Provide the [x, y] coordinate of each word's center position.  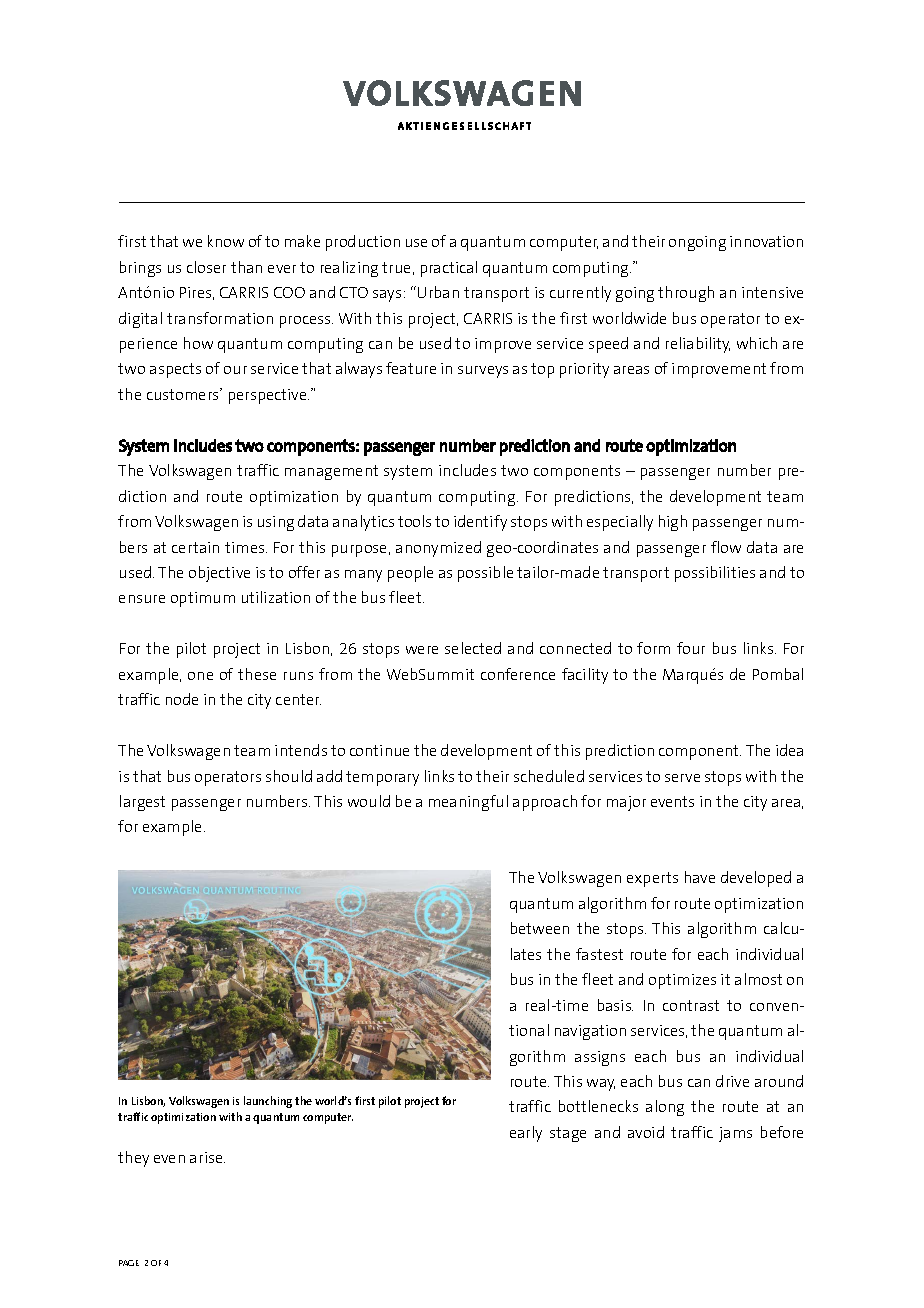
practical [449, 269]
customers [184, 394]
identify [480, 523]
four [691, 648]
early [526, 1134]
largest [142, 803]
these [257, 674]
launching [268, 1102]
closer [206, 267]
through [686, 294]
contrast [691, 1005]
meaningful [468, 803]
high [673, 523]
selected [473, 648]
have [700, 877]
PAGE [129, 1263]
